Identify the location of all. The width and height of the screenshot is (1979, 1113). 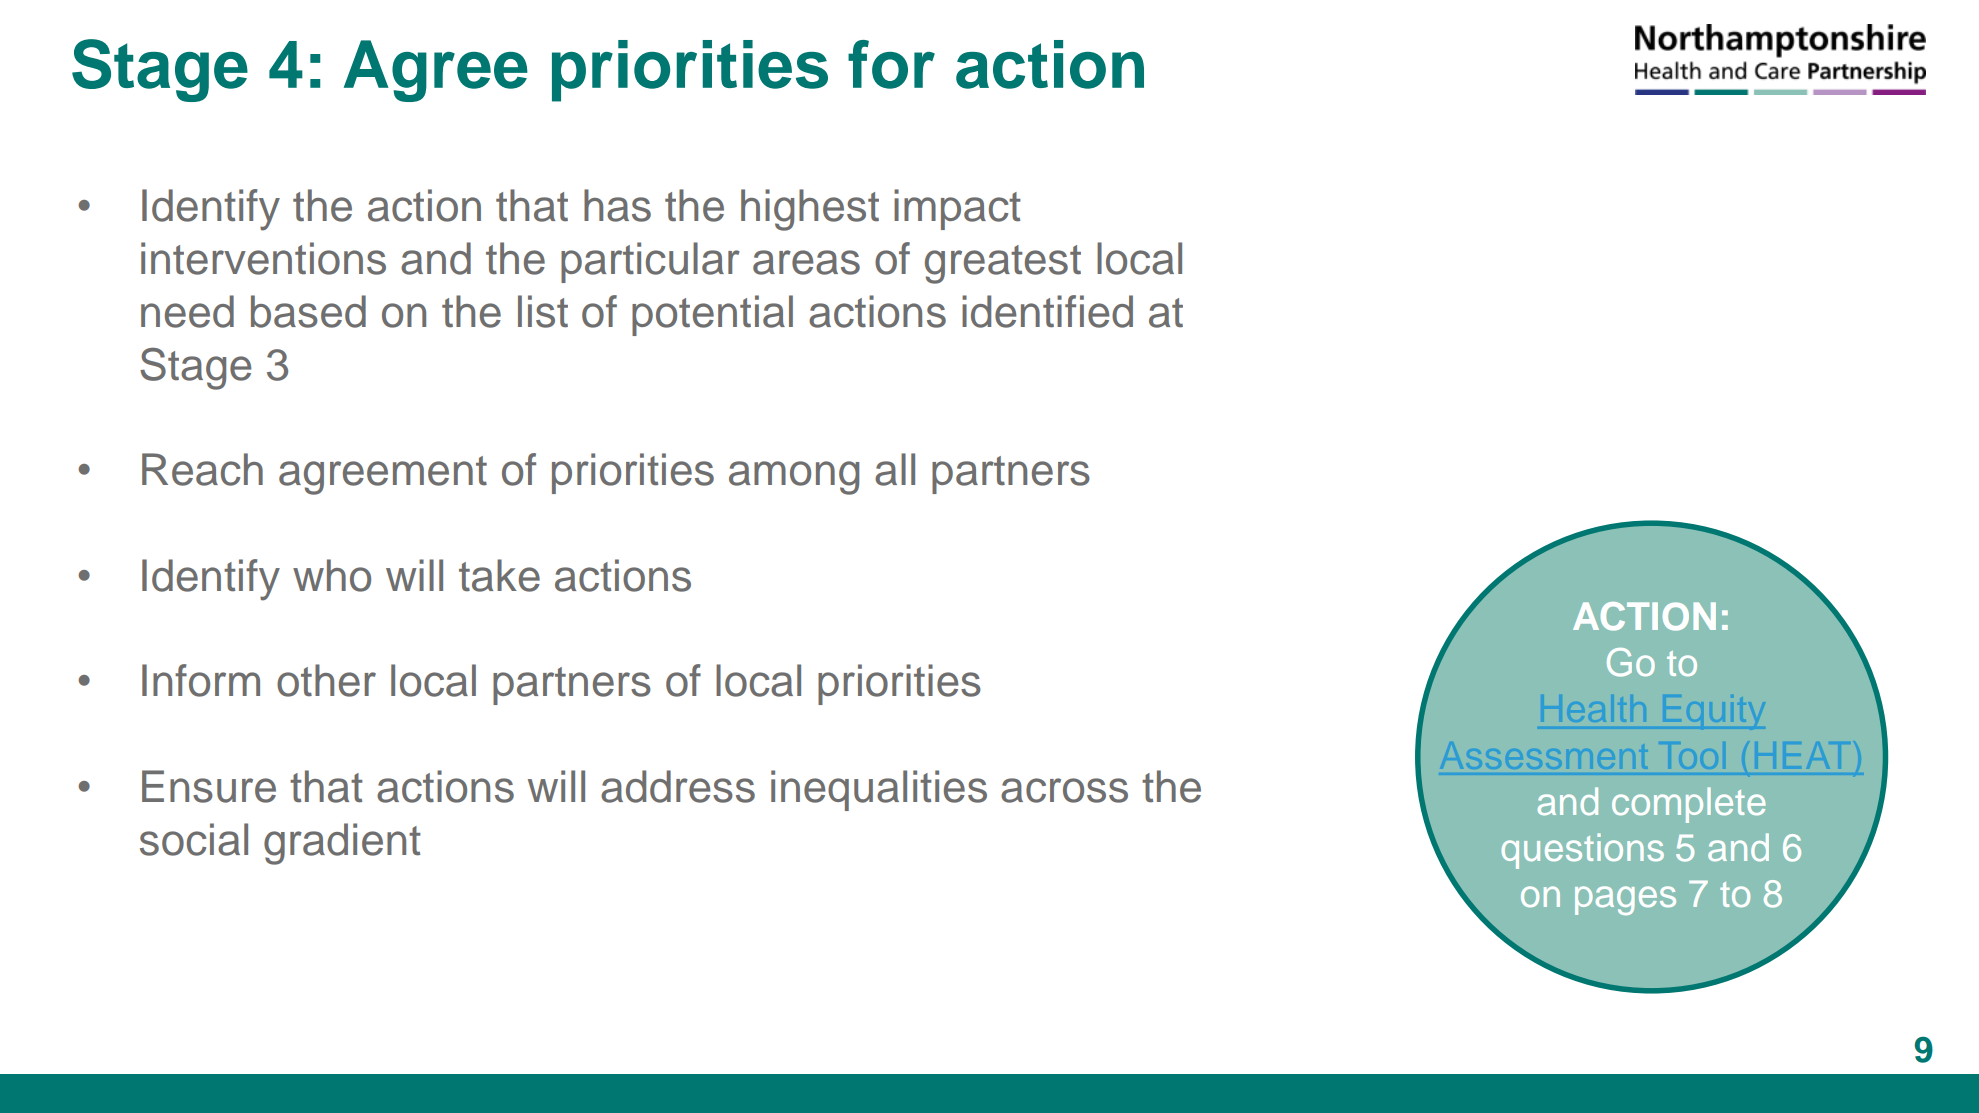
(895, 469).
